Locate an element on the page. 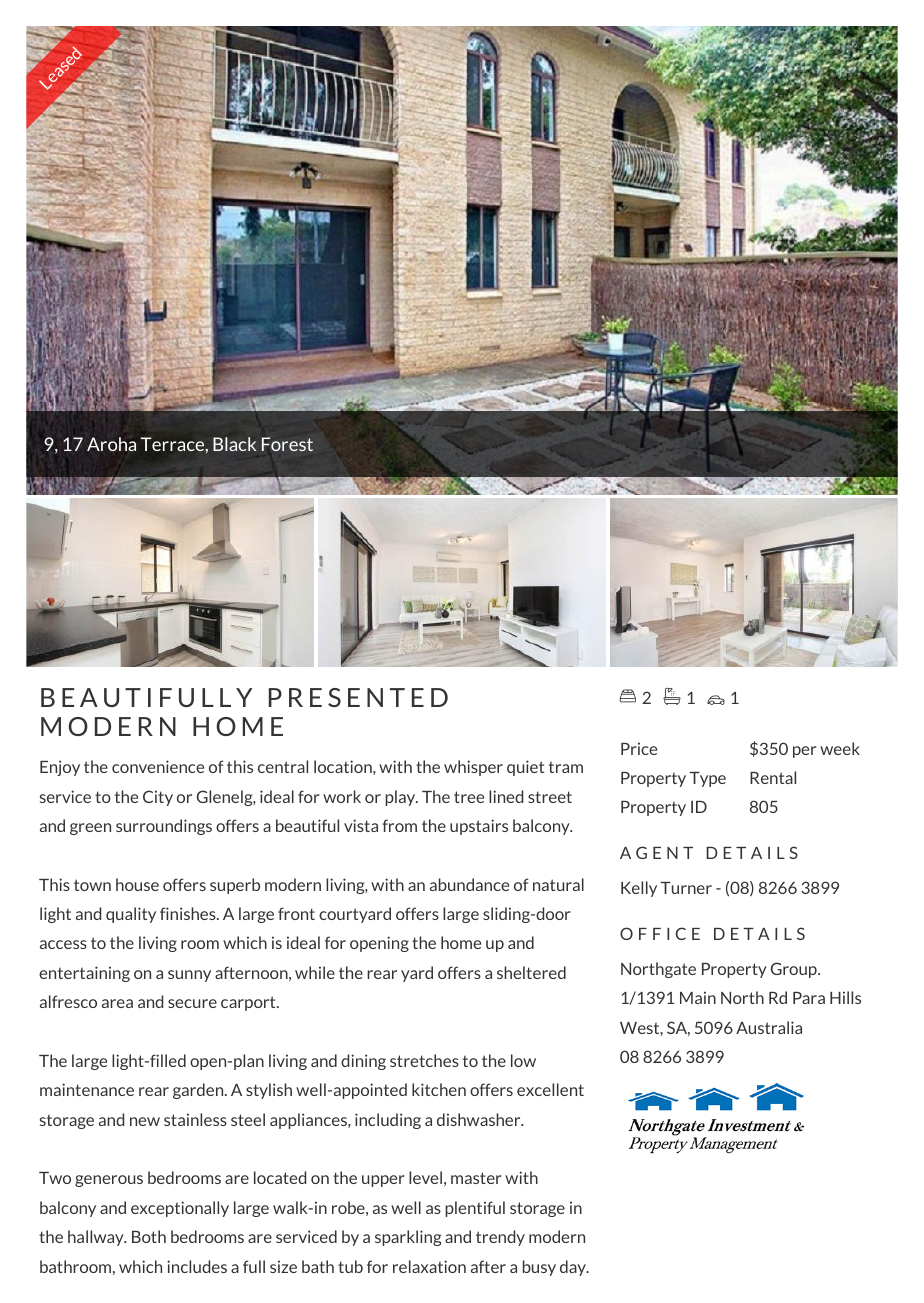 The image size is (924, 1303). Group is located at coordinates (795, 970).
